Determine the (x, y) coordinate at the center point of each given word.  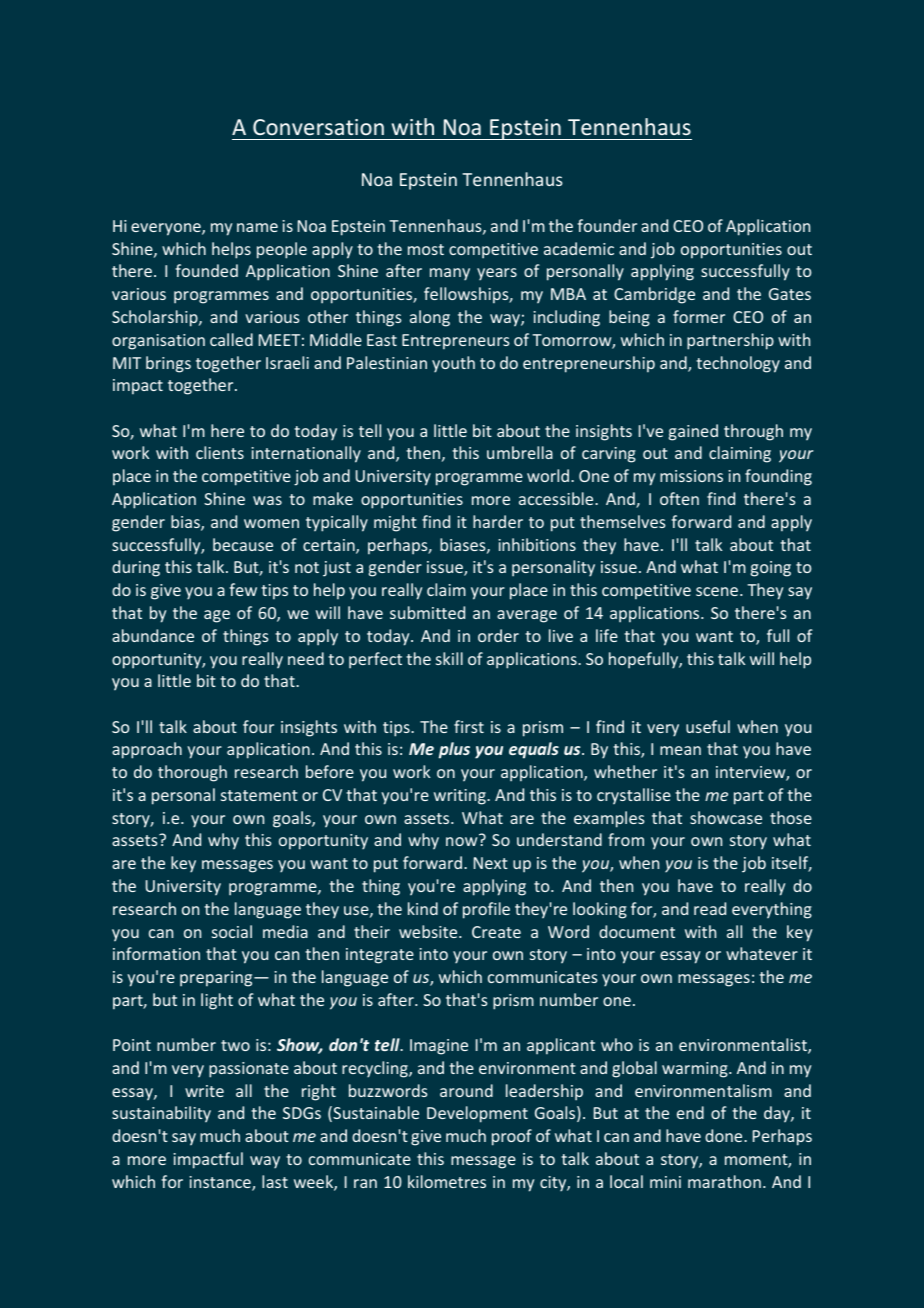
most (426, 249)
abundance (153, 635)
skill (449, 658)
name (257, 227)
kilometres (447, 1181)
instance (221, 1183)
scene (718, 591)
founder (607, 225)
